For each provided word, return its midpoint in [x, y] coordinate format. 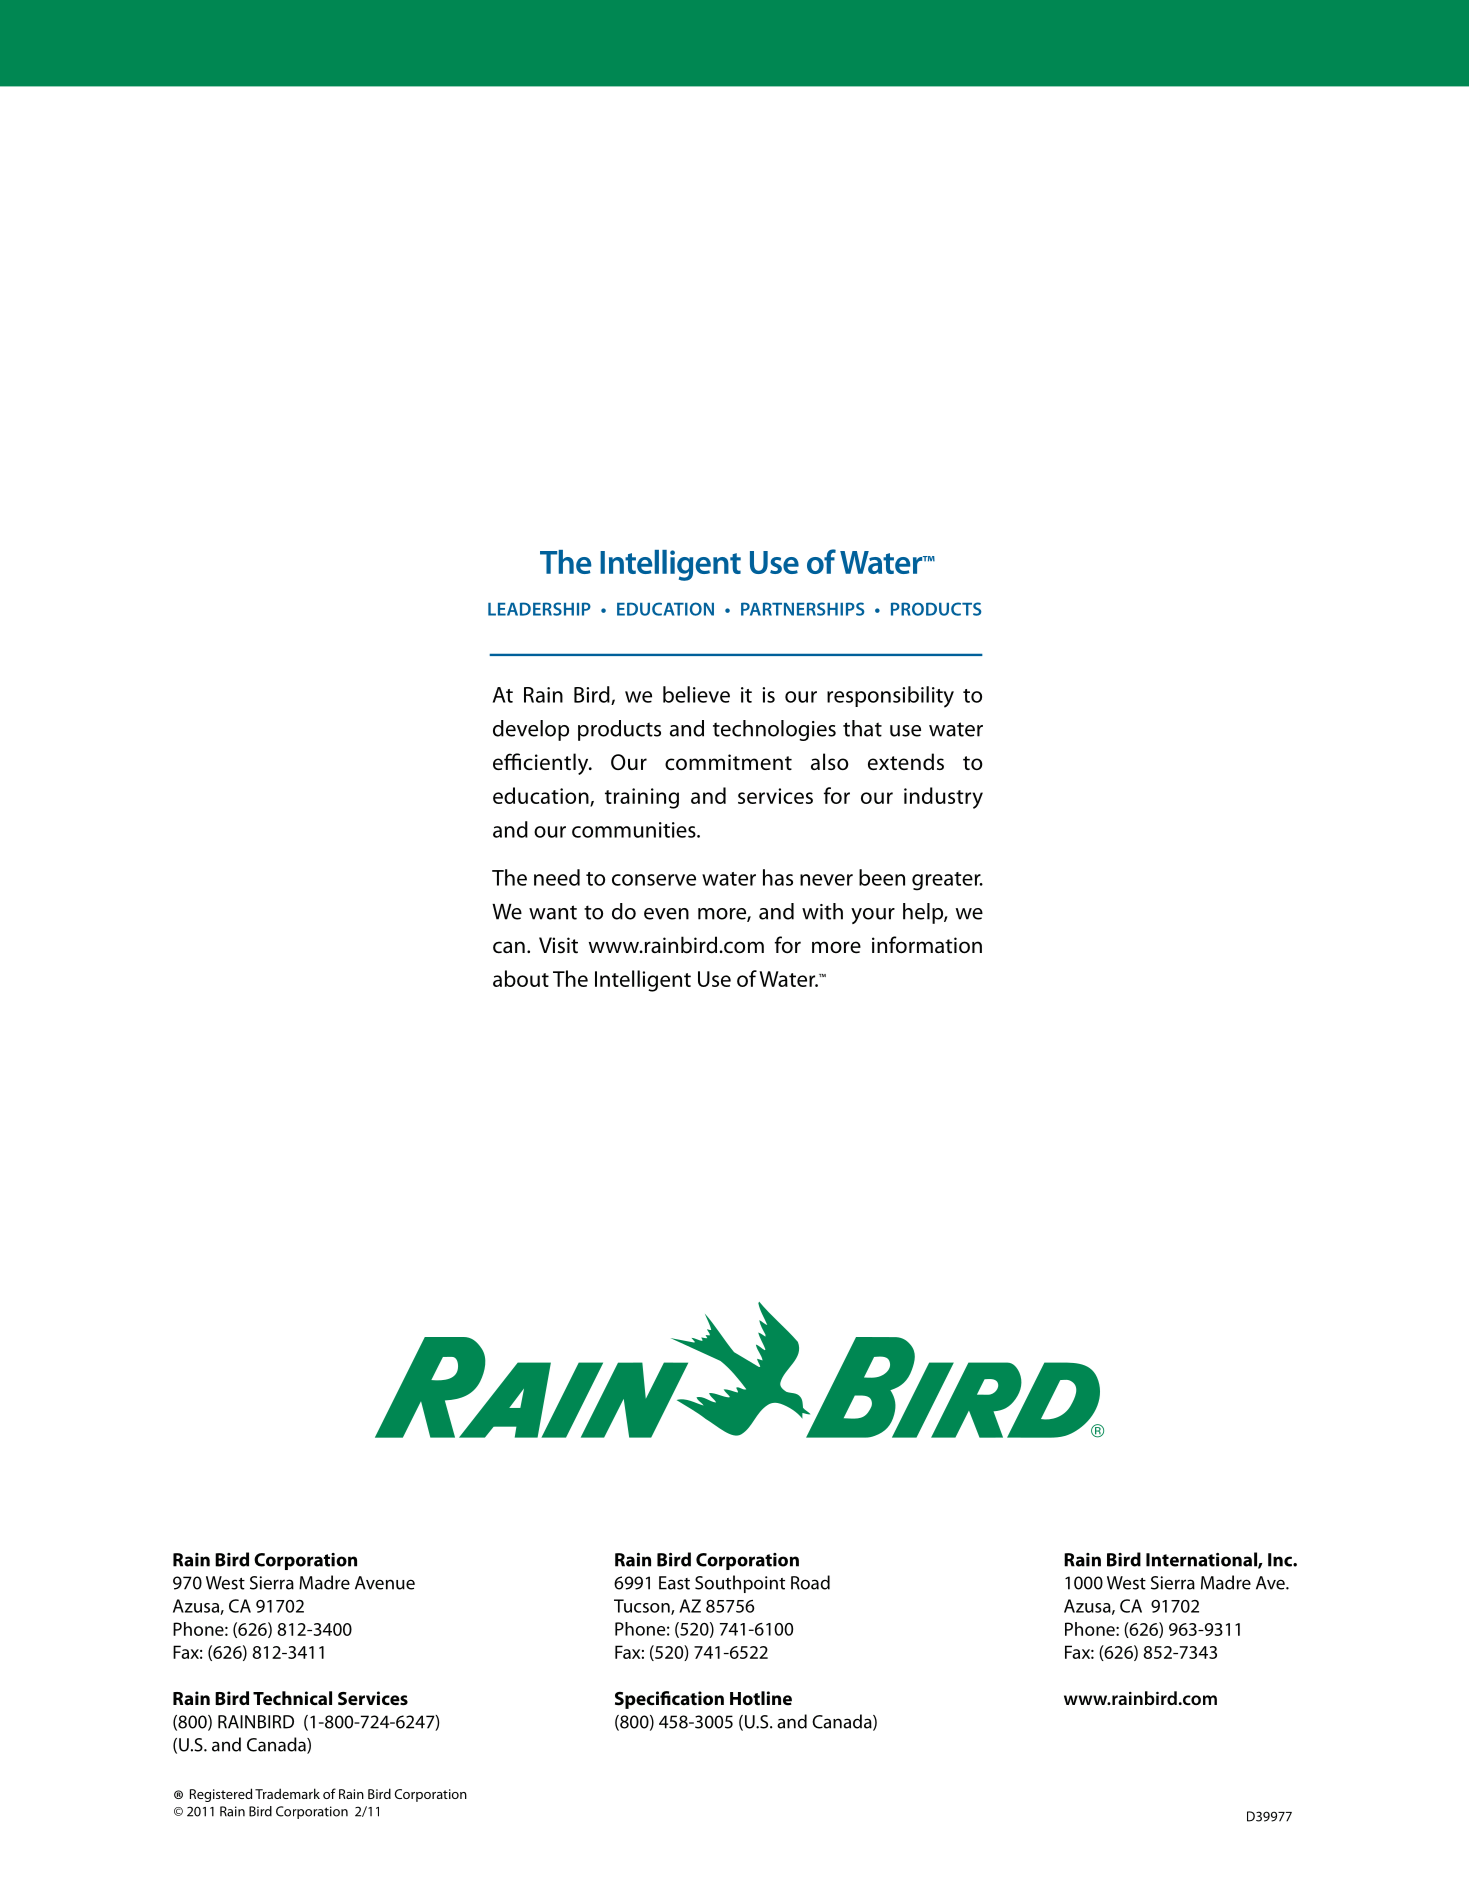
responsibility [890, 697]
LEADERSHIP [539, 609]
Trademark [287, 1793]
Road [810, 1582]
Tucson [643, 1607]
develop [531, 730]
